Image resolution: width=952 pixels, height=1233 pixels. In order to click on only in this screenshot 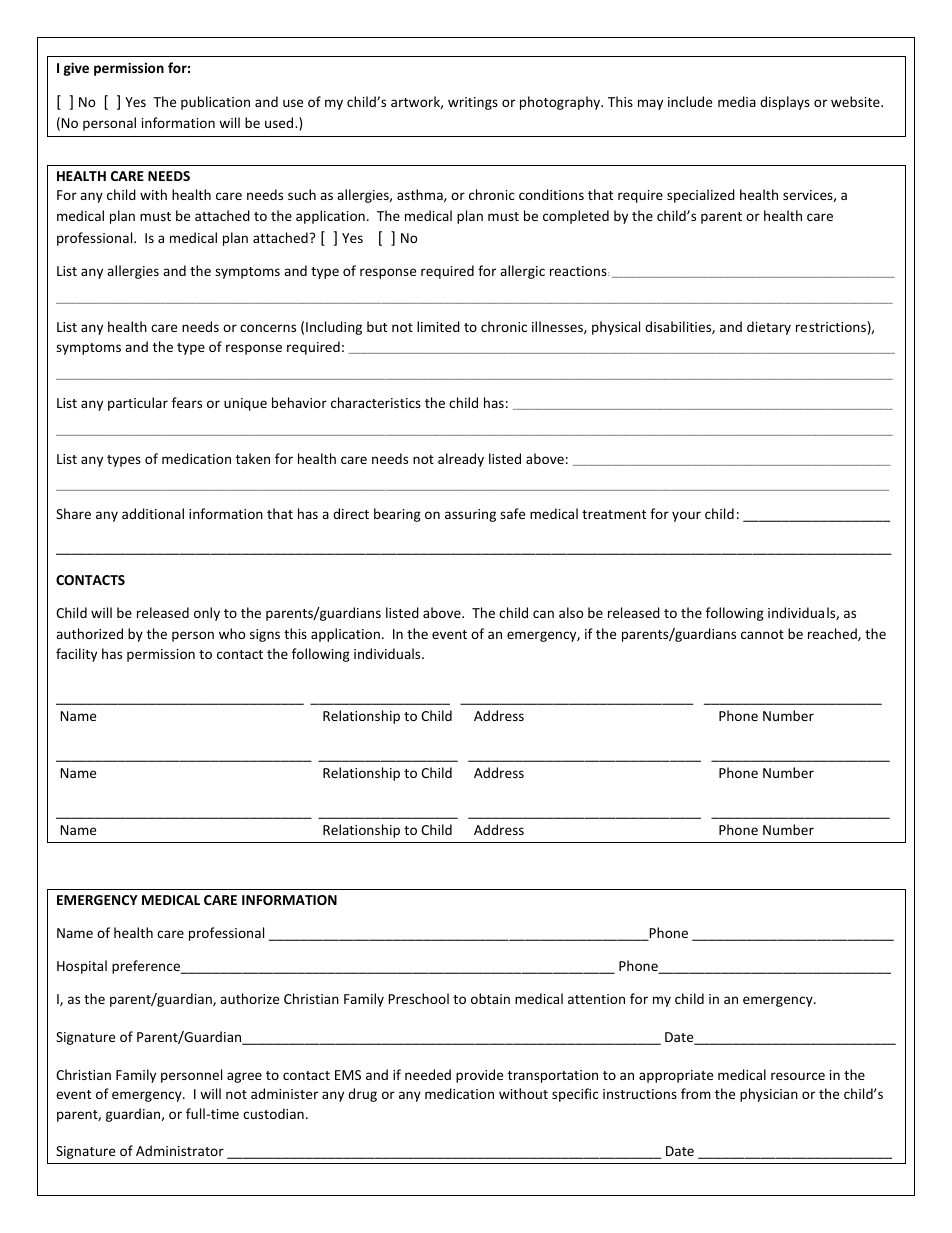, I will do `click(207, 614)`.
